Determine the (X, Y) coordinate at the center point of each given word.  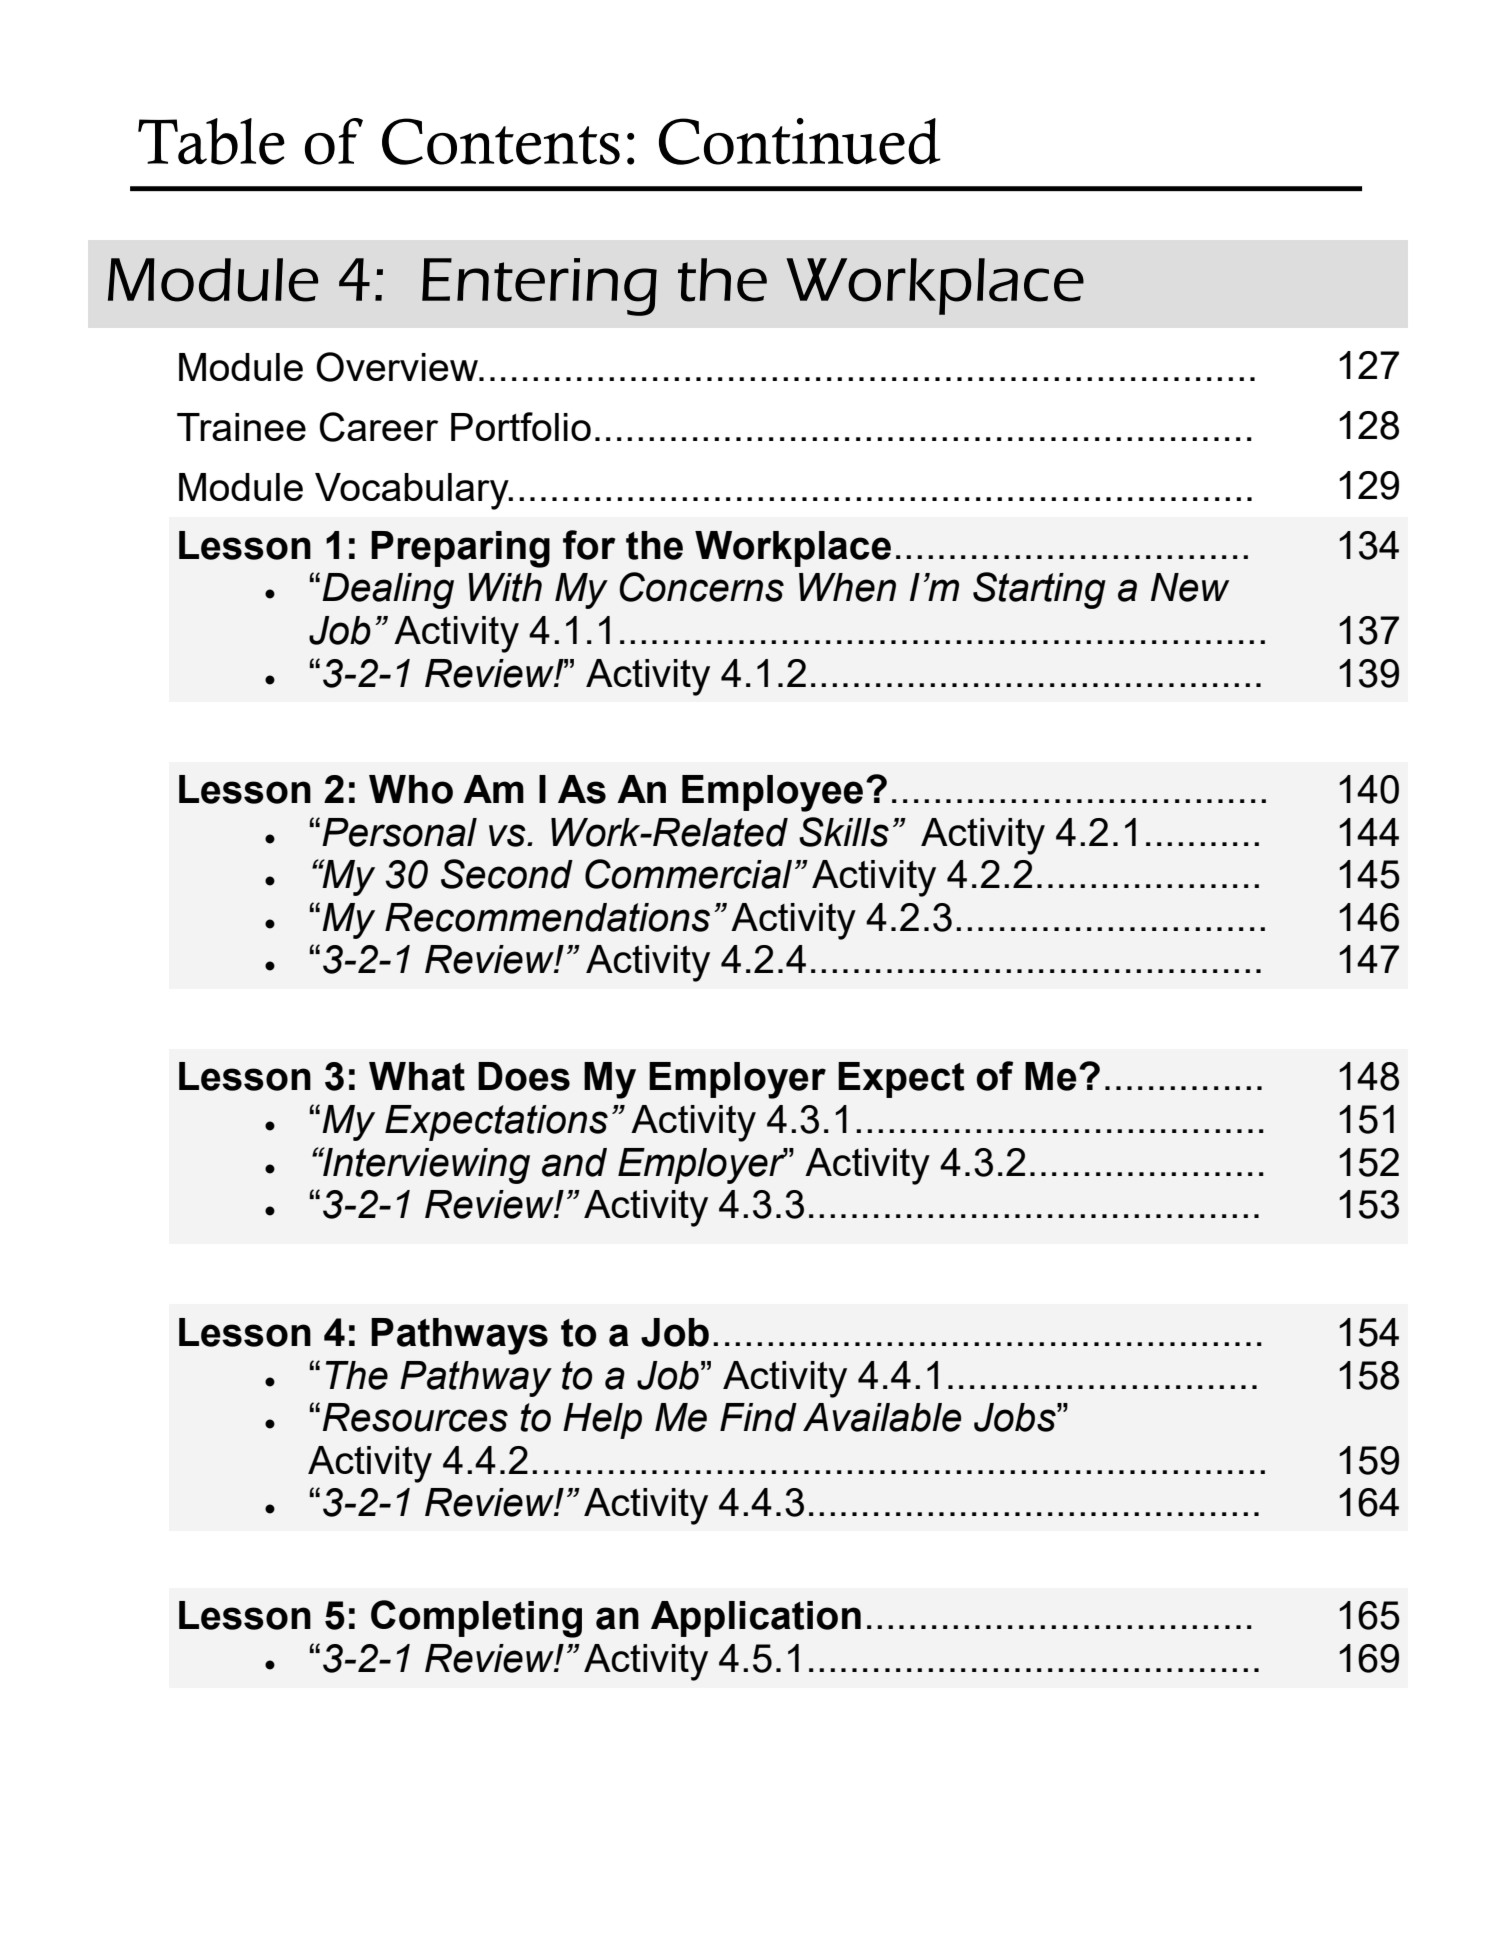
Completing (476, 1619)
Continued (800, 141)
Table (211, 141)
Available (882, 1417)
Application (756, 1619)
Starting (1039, 590)
